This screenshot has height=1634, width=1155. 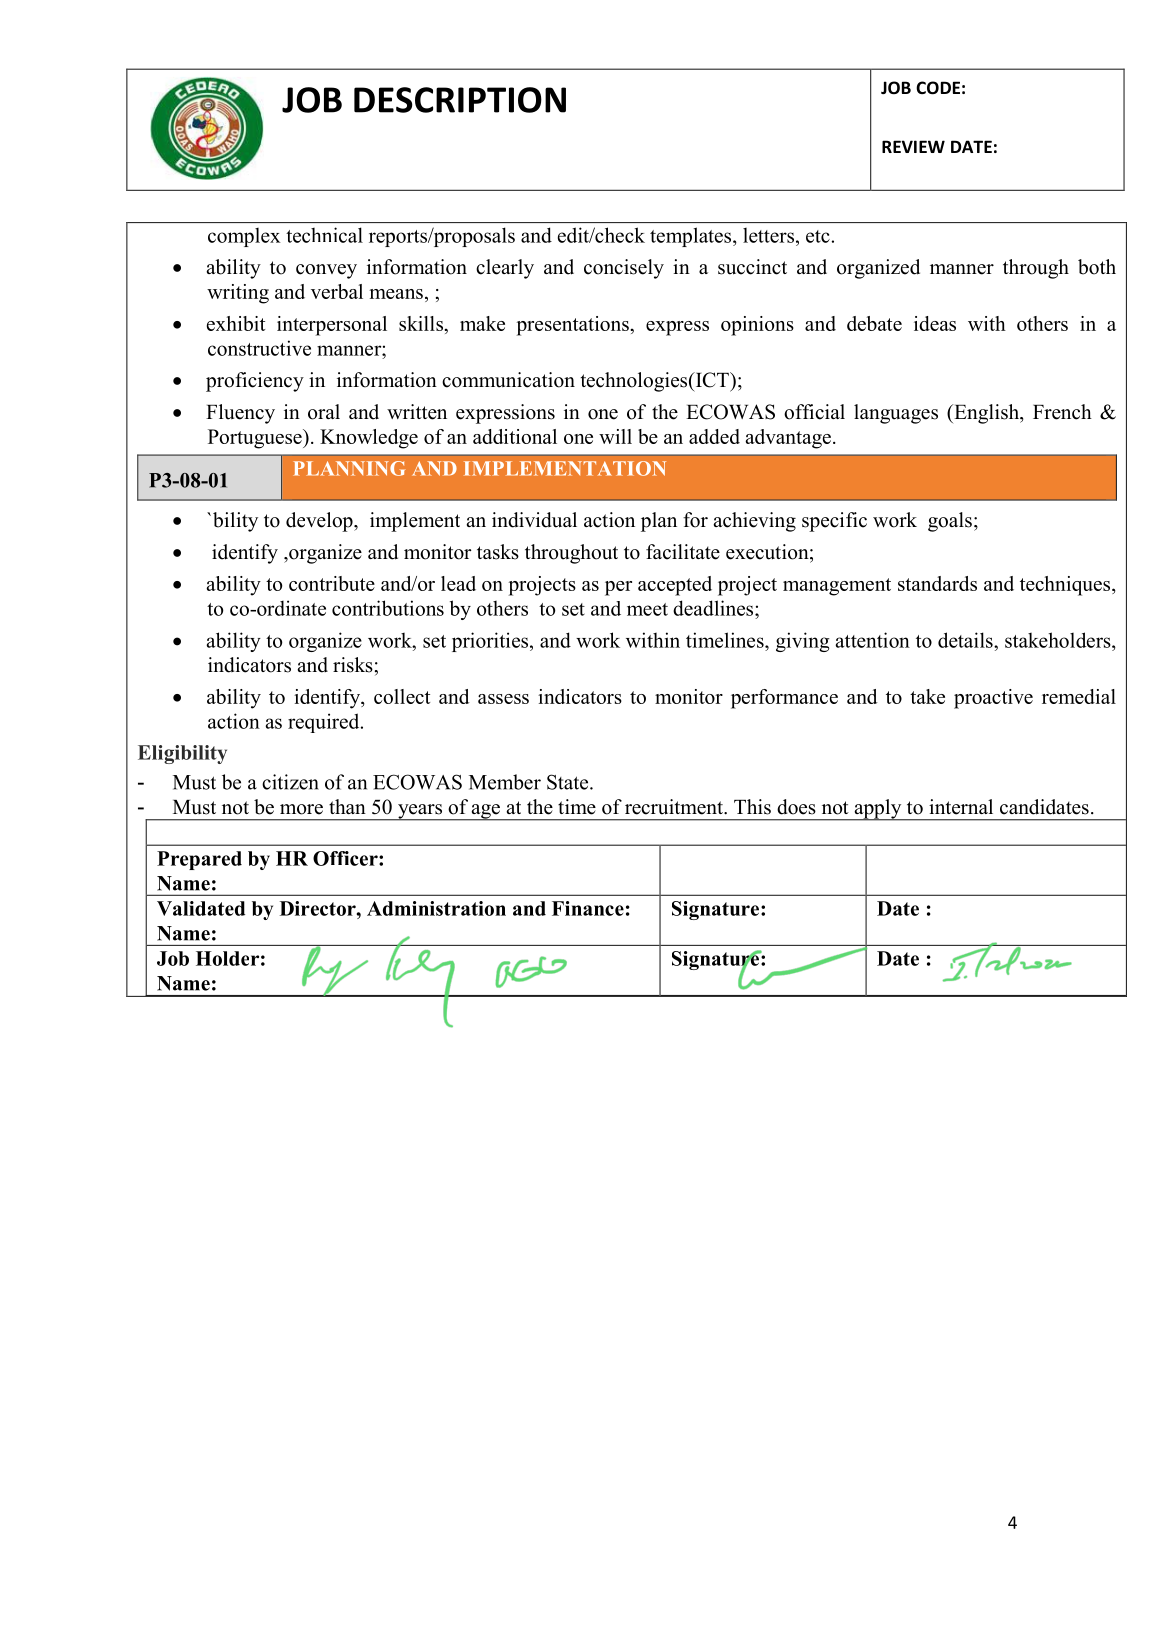 What do you see at coordinates (332, 326) in the screenshot?
I see `interpersonal` at bounding box center [332, 326].
